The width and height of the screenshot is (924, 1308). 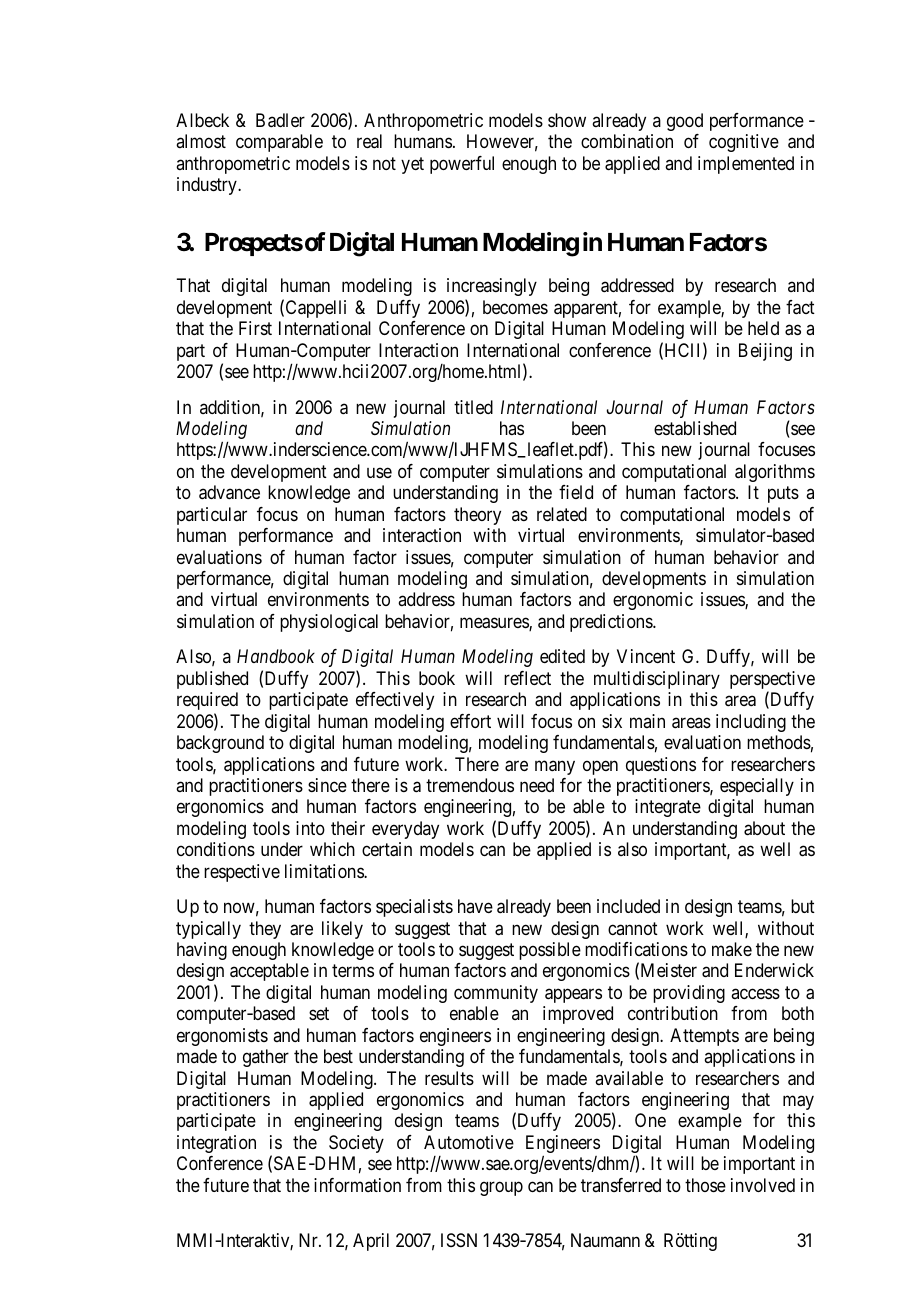 What do you see at coordinates (201, 141) in the screenshot?
I see `almost` at bounding box center [201, 141].
